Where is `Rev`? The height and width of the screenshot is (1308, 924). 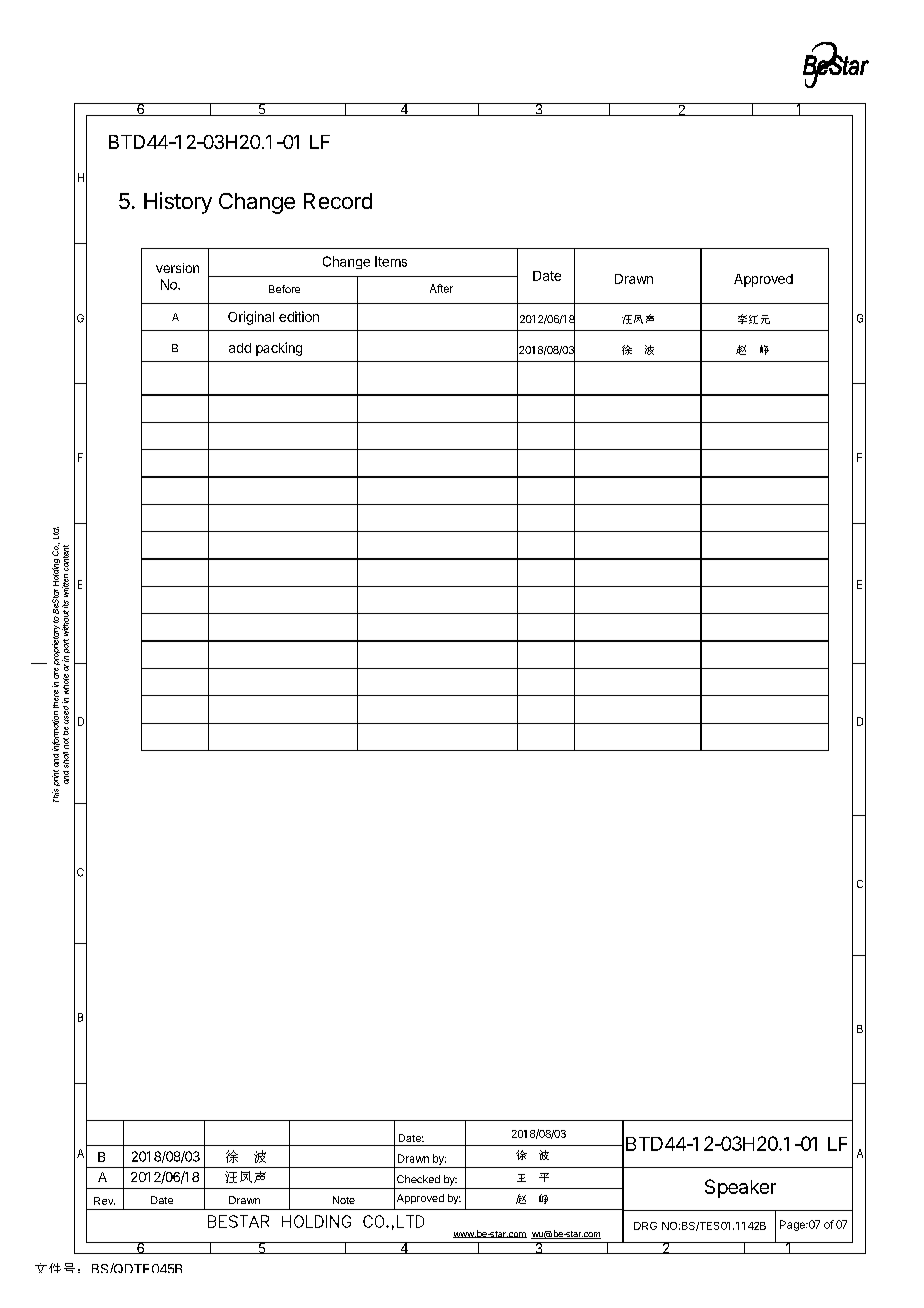 Rev is located at coordinates (104, 1201).
